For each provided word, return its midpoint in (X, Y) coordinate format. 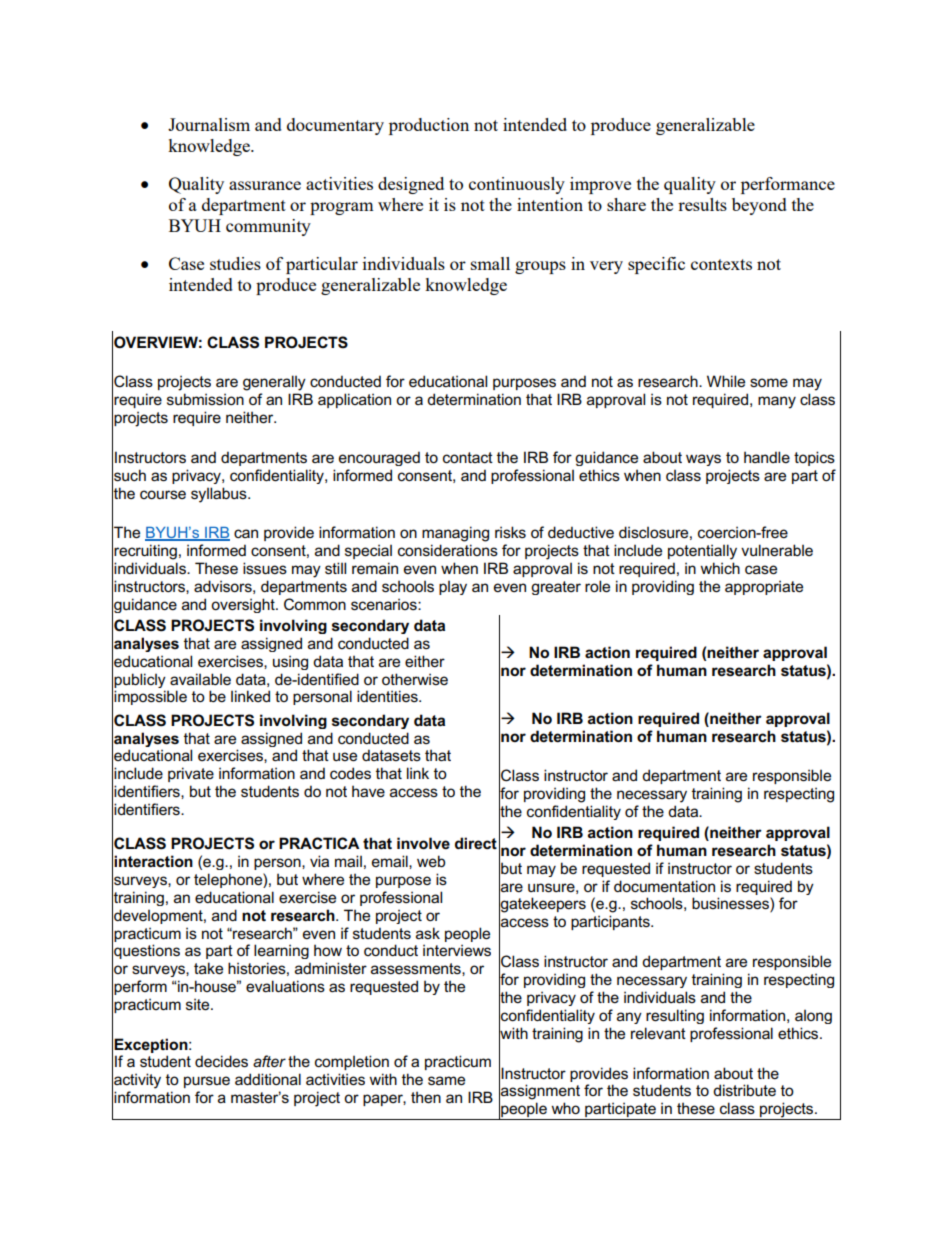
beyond (759, 206)
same (446, 1081)
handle (767, 457)
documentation (664, 886)
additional (268, 1079)
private (191, 774)
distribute (744, 1090)
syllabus (220, 495)
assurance (265, 185)
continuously (517, 185)
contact (468, 457)
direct (476, 843)
